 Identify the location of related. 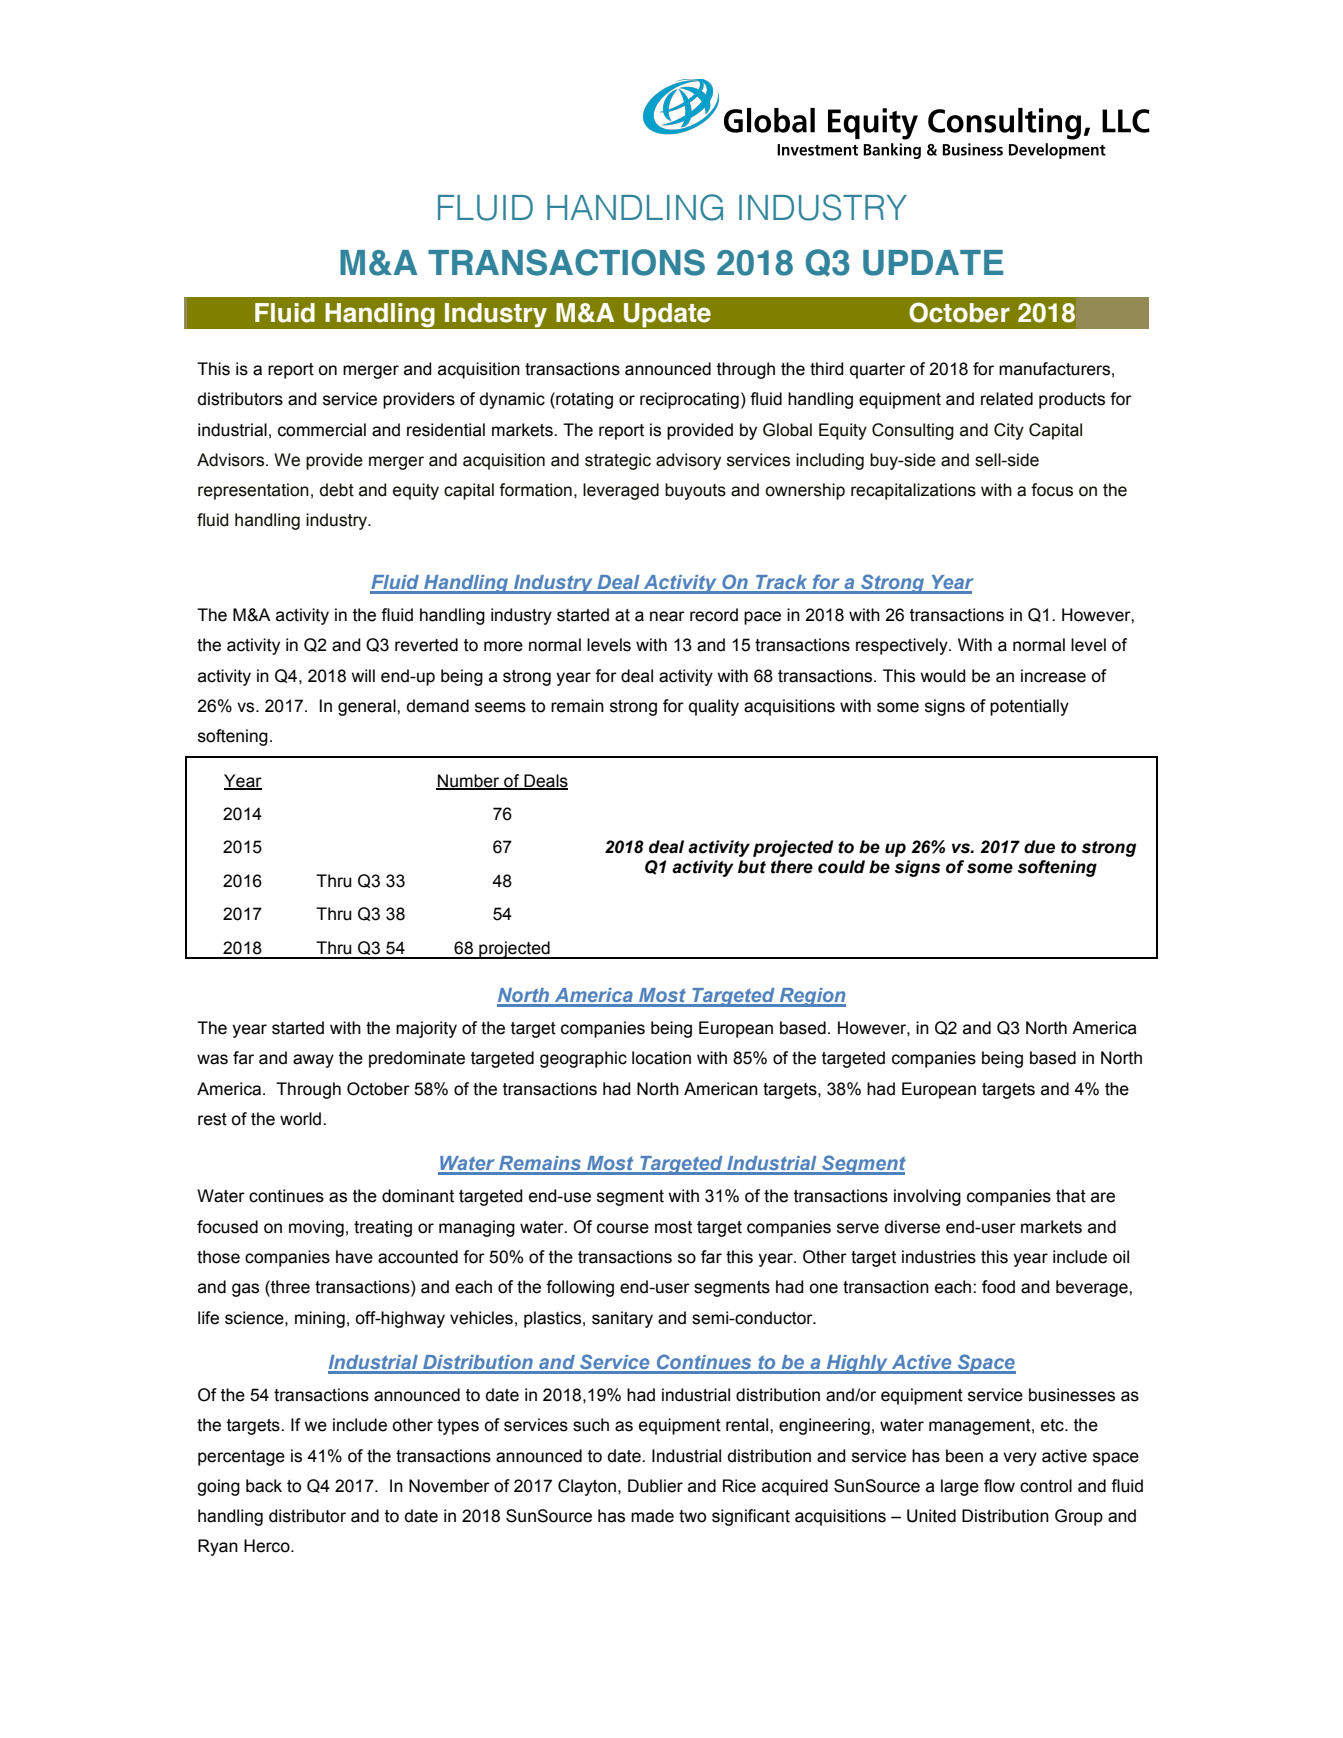
(1007, 399).
